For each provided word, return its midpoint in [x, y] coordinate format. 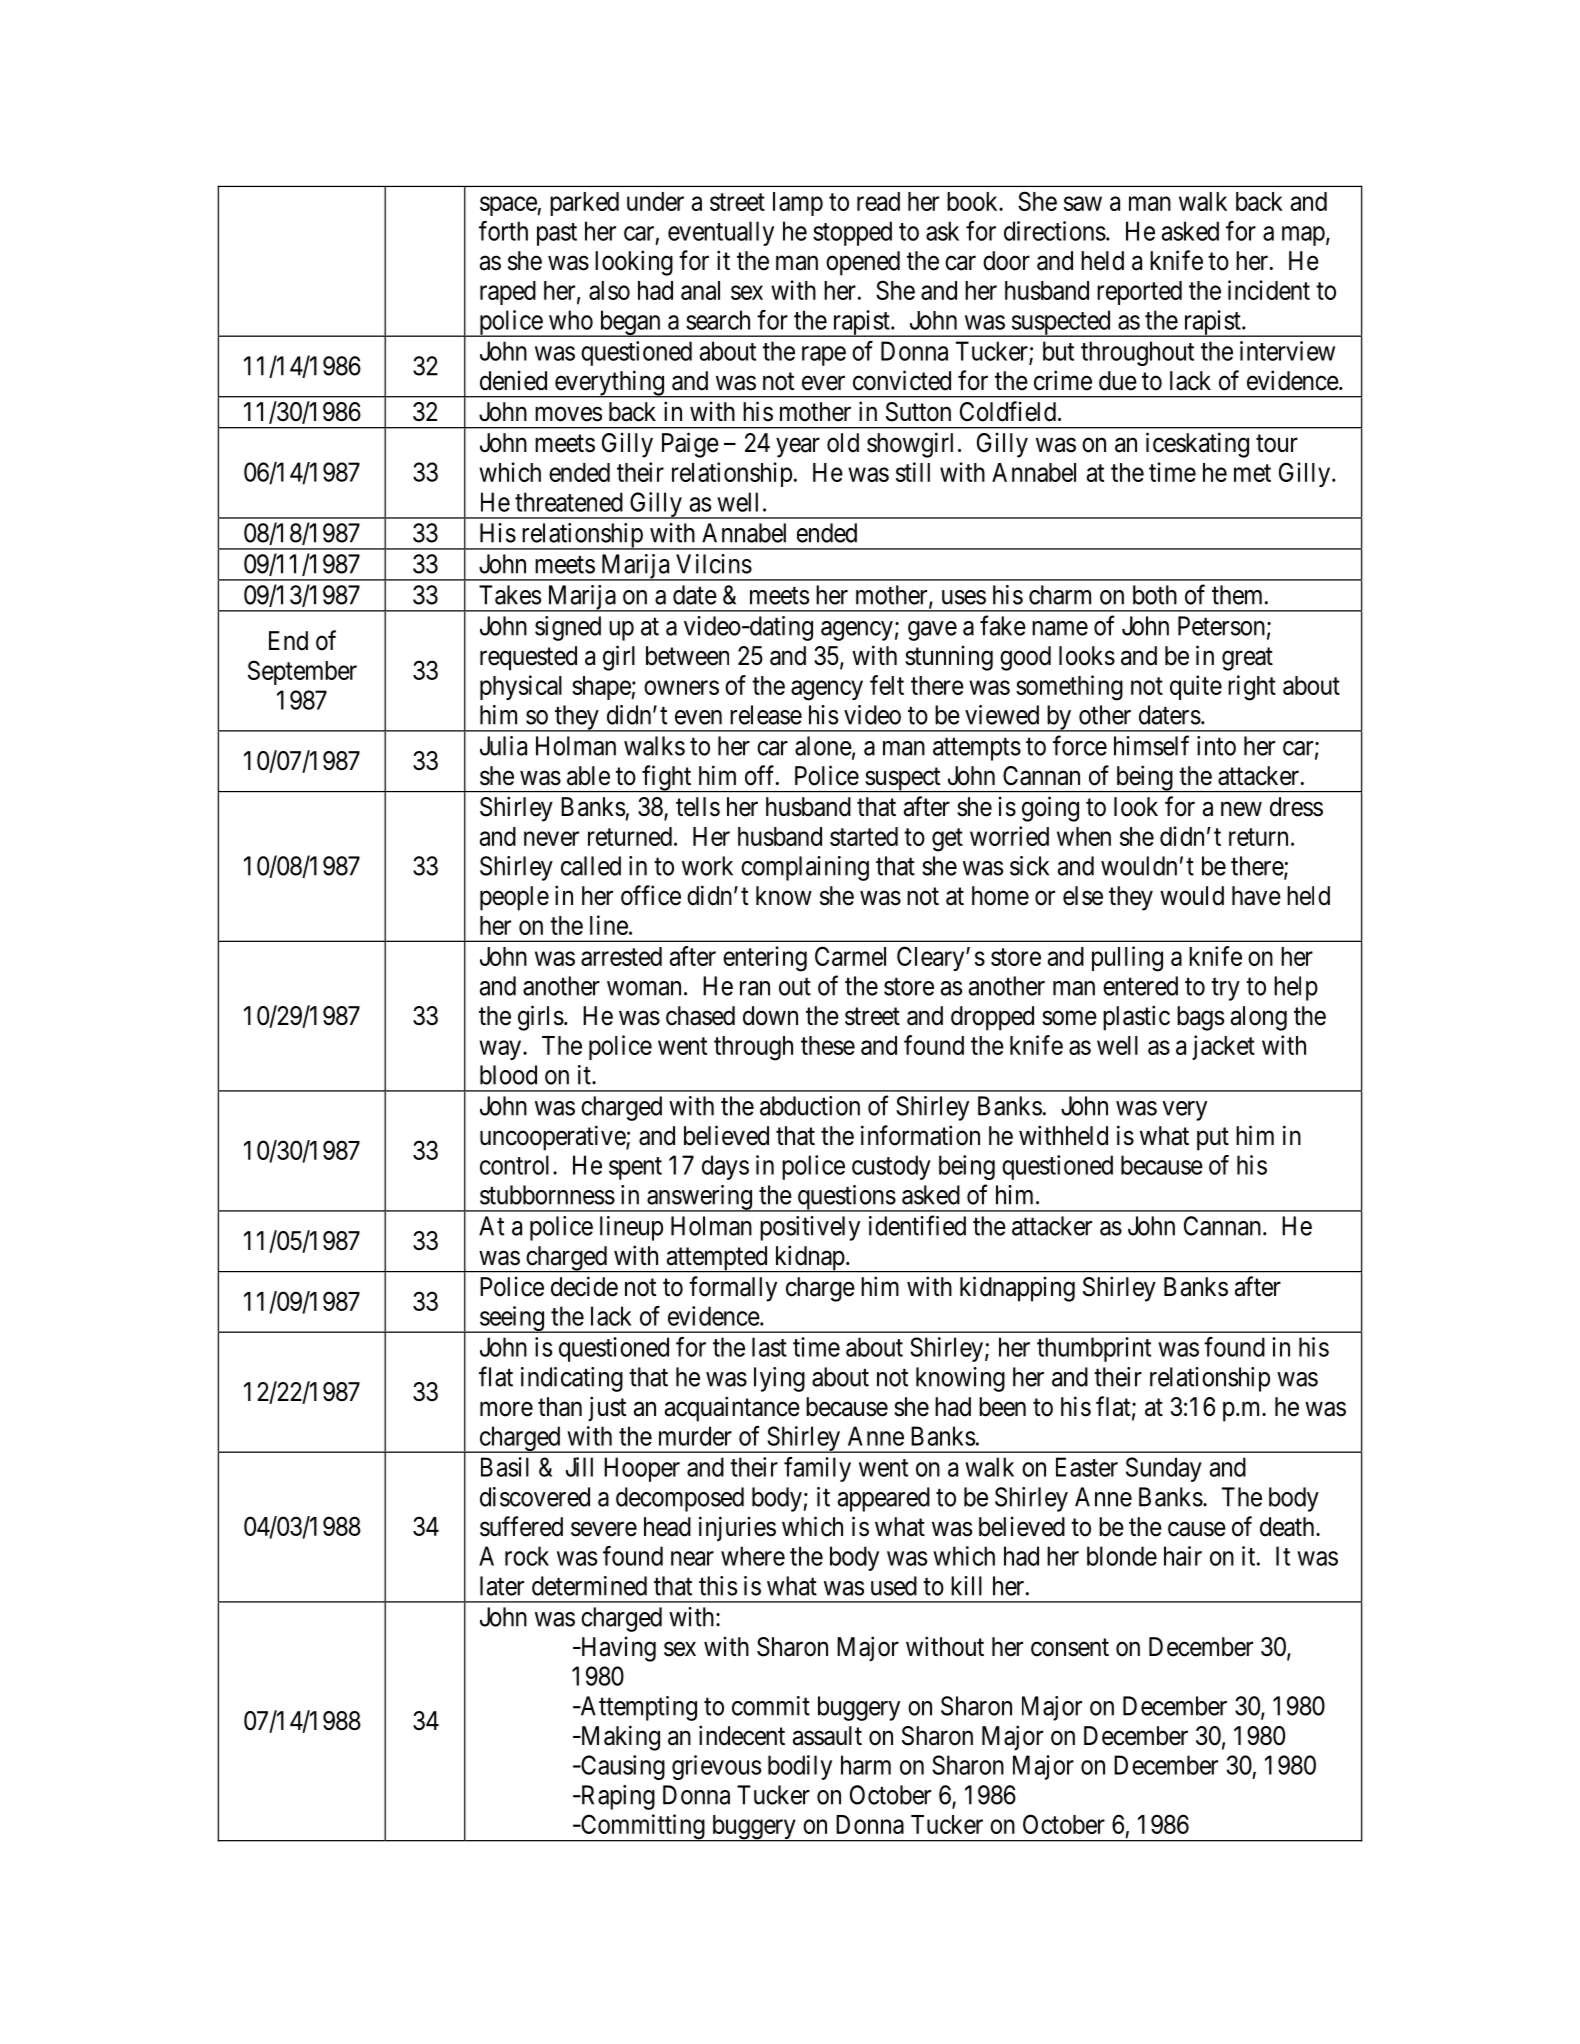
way [501, 1050]
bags [1200, 1018]
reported [1139, 293]
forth [503, 231]
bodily [800, 1767]
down [770, 1016]
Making [619, 1738]
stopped [852, 233]
